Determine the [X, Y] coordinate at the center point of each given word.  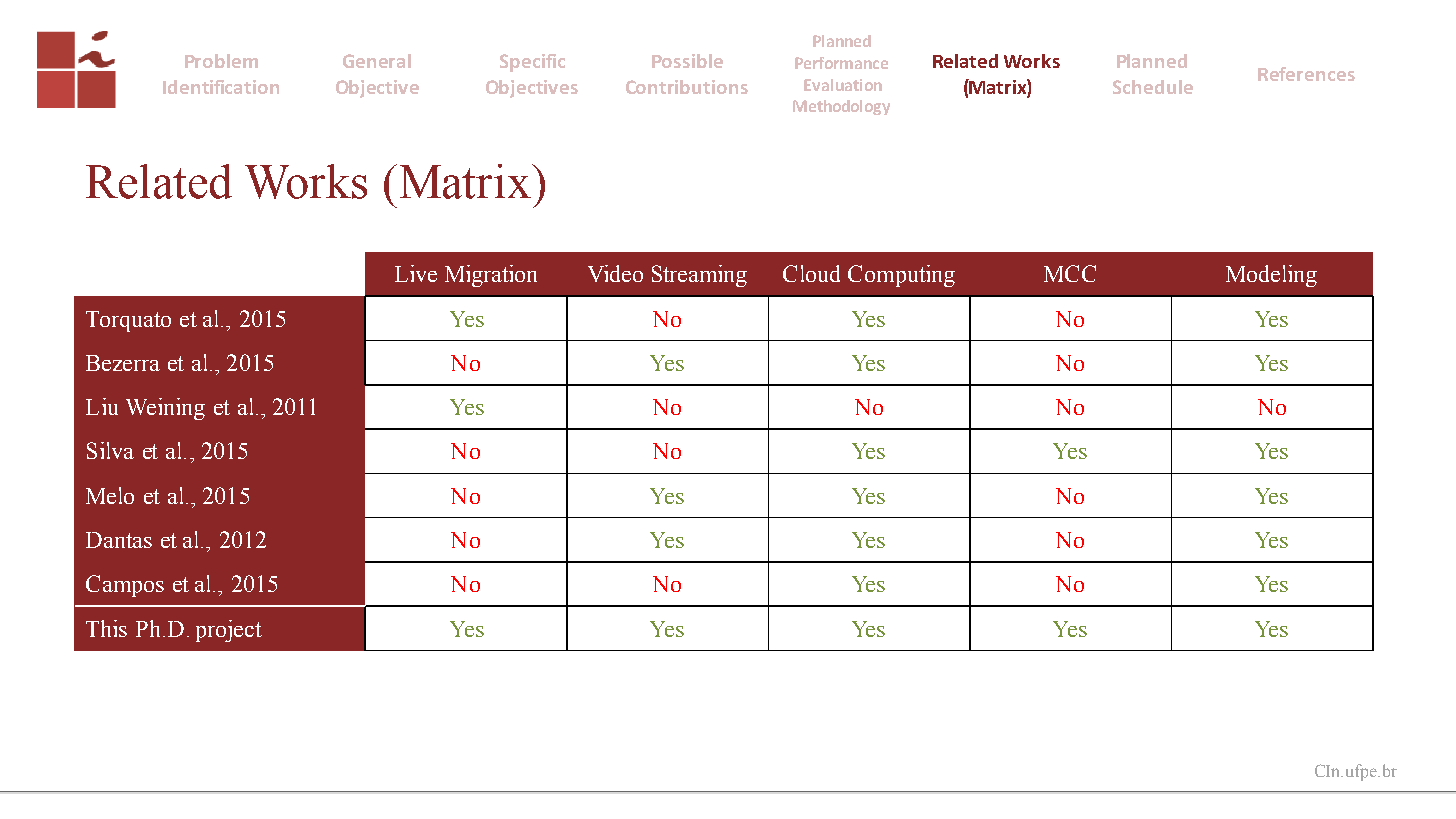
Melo [110, 495]
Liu [102, 406]
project [229, 631]
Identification [221, 87]
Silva [110, 450]
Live [416, 273]
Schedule [1153, 87]
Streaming [699, 276]
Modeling [1271, 276]
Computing [901, 276]
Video [615, 273]
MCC [1070, 273]
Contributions [687, 87]
